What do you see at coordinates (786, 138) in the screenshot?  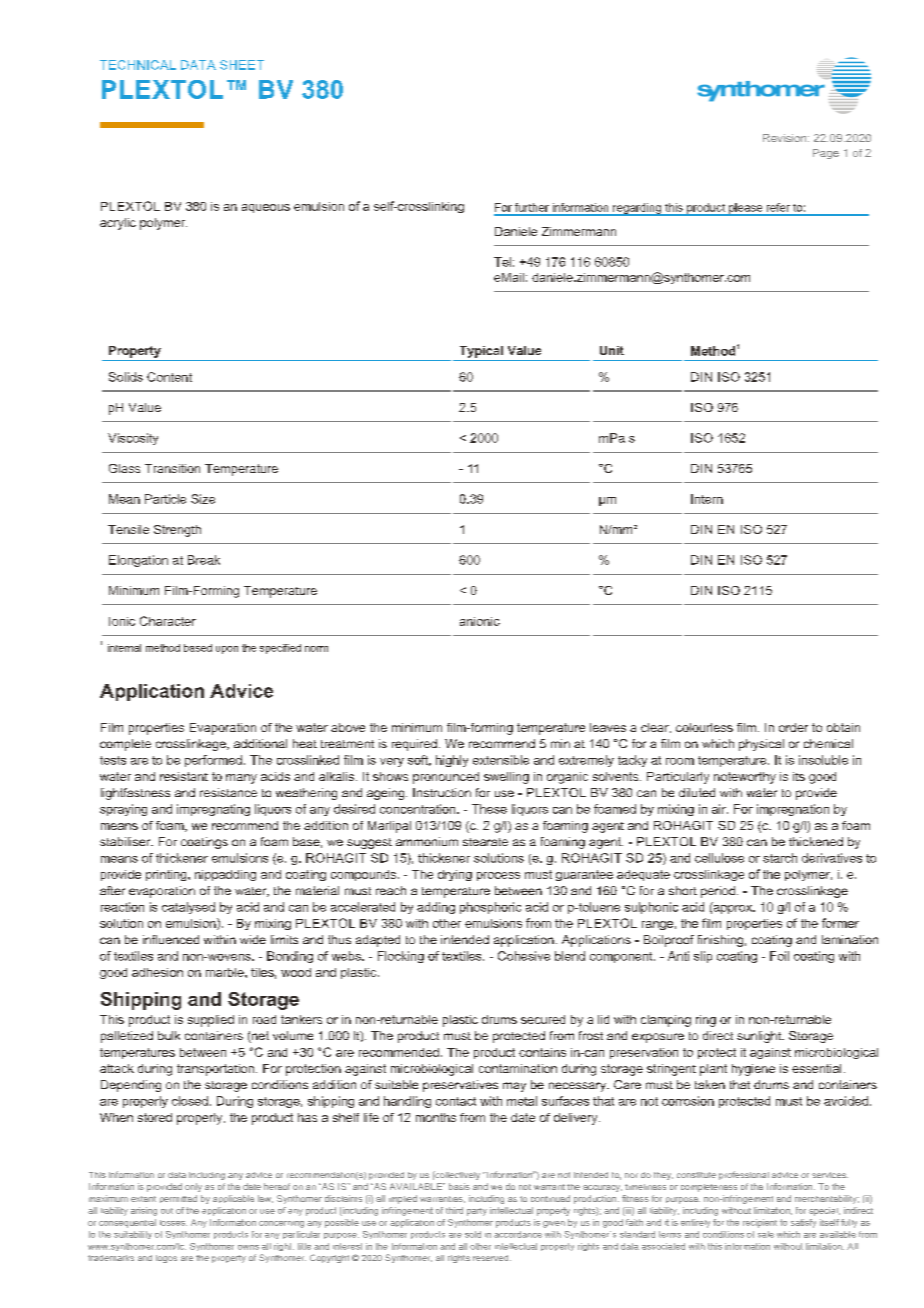 I see `Revision` at bounding box center [786, 138].
